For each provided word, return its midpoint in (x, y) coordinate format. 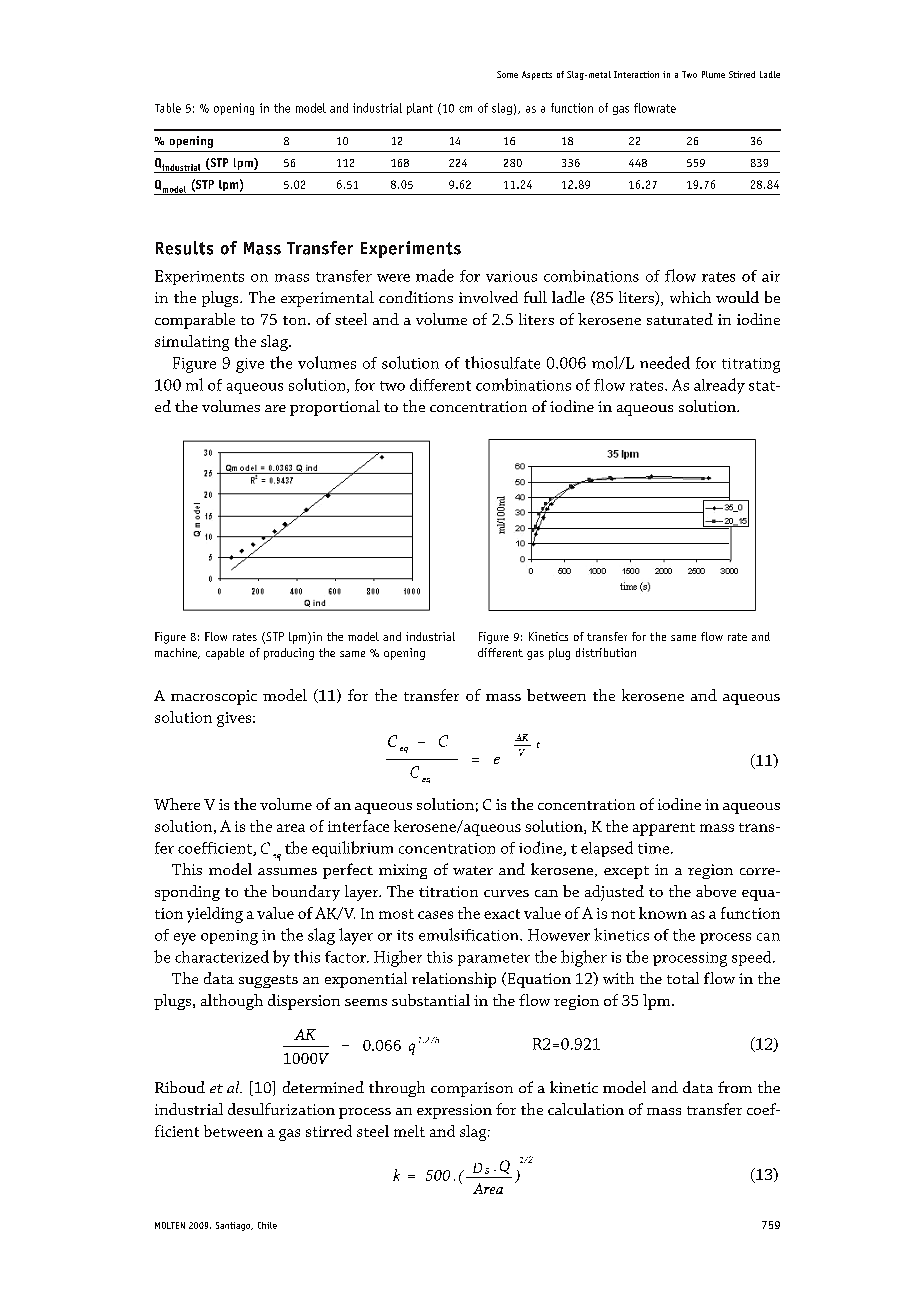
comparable (195, 321)
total (683, 978)
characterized (222, 956)
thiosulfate (502, 362)
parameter (494, 959)
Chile (267, 1225)
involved (488, 297)
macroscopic (214, 697)
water (473, 870)
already (719, 386)
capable (225, 654)
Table (168, 108)
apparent (664, 829)
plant (420, 109)
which (690, 297)
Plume (713, 74)
